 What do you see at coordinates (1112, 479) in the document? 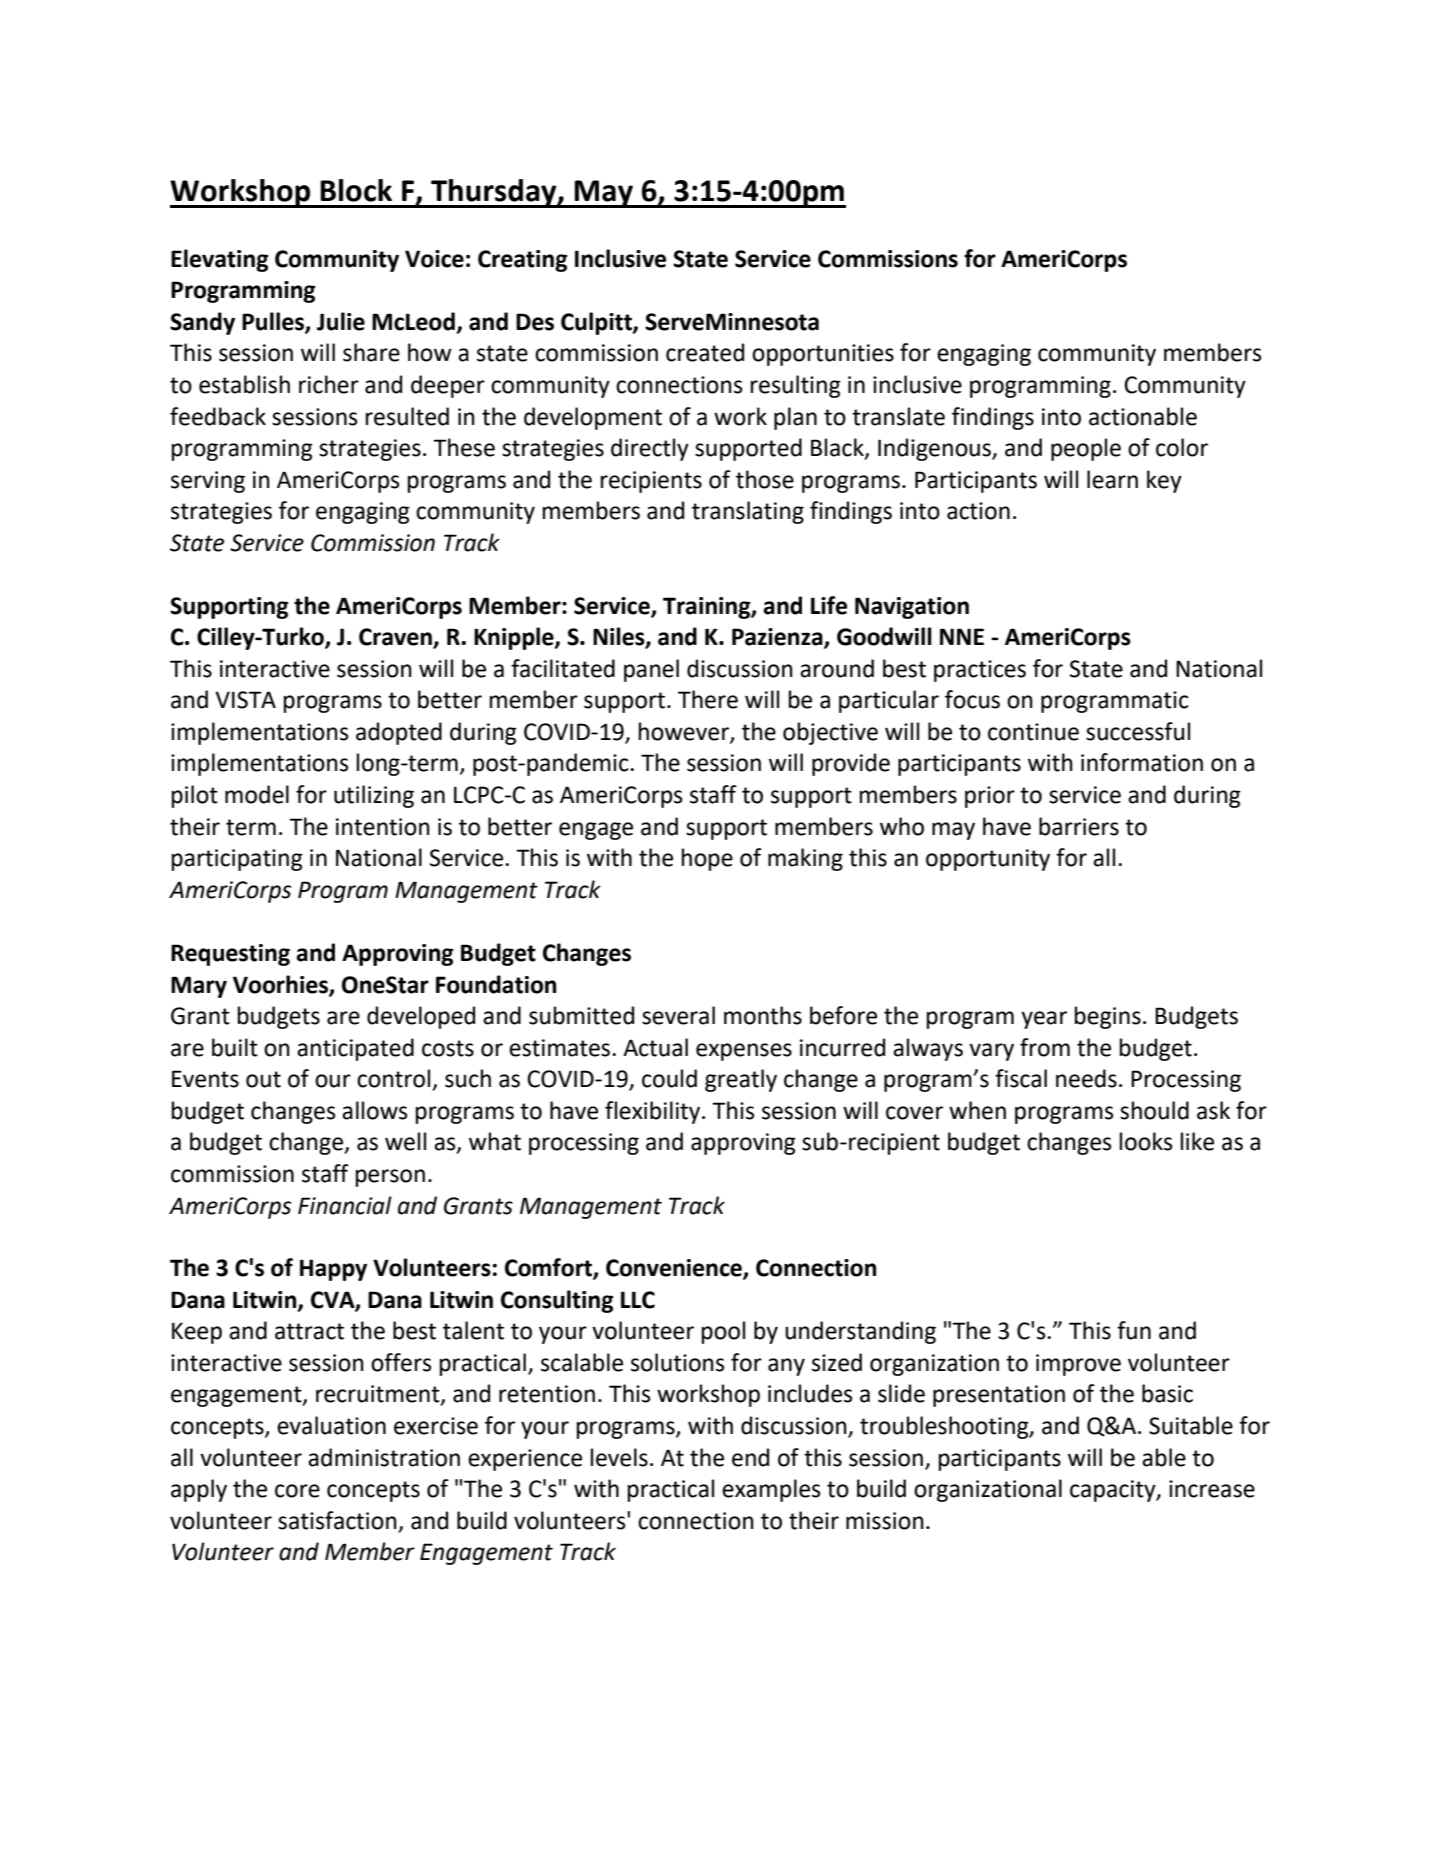
I see `learn` at bounding box center [1112, 479].
